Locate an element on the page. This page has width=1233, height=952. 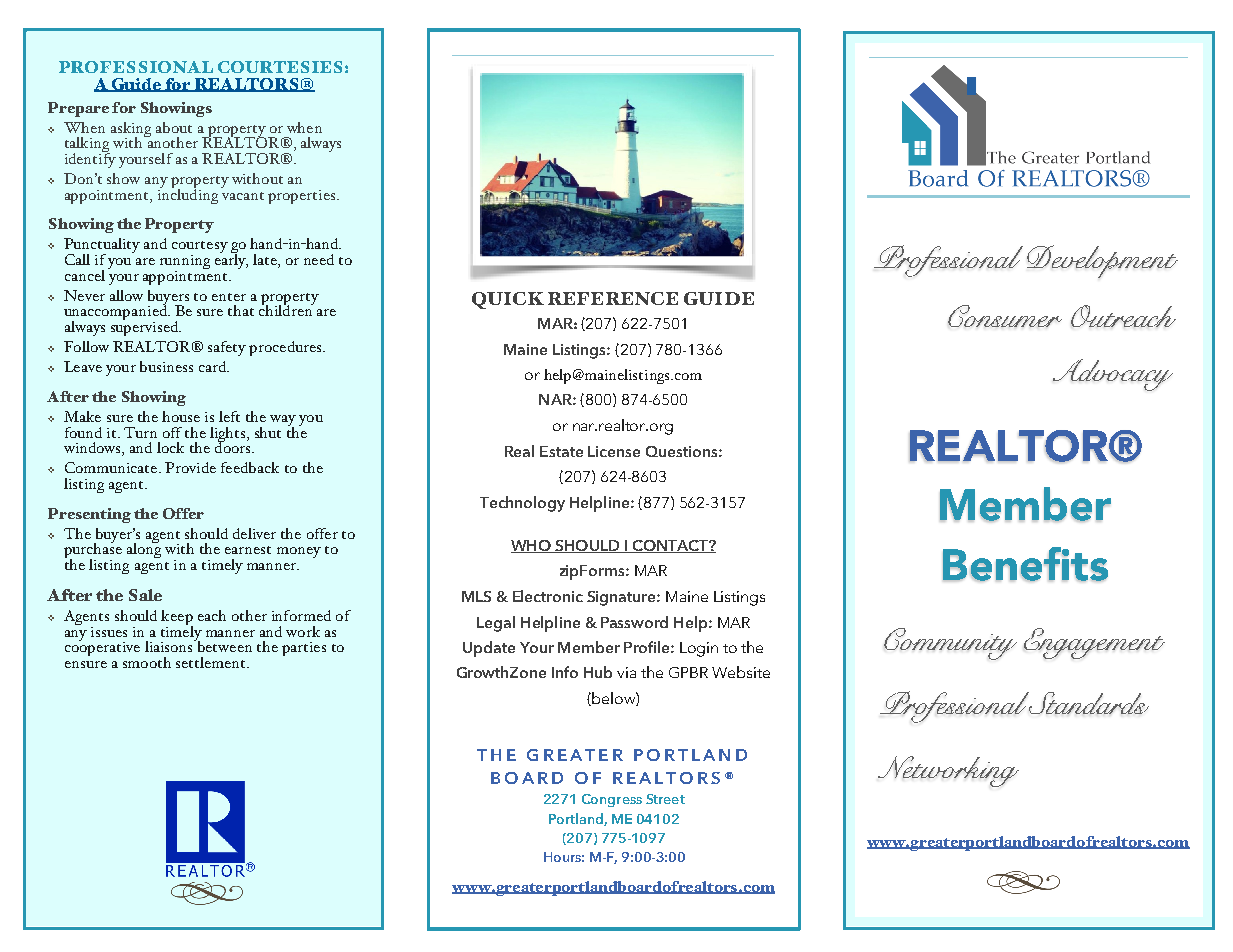
safety is located at coordinates (227, 348).
